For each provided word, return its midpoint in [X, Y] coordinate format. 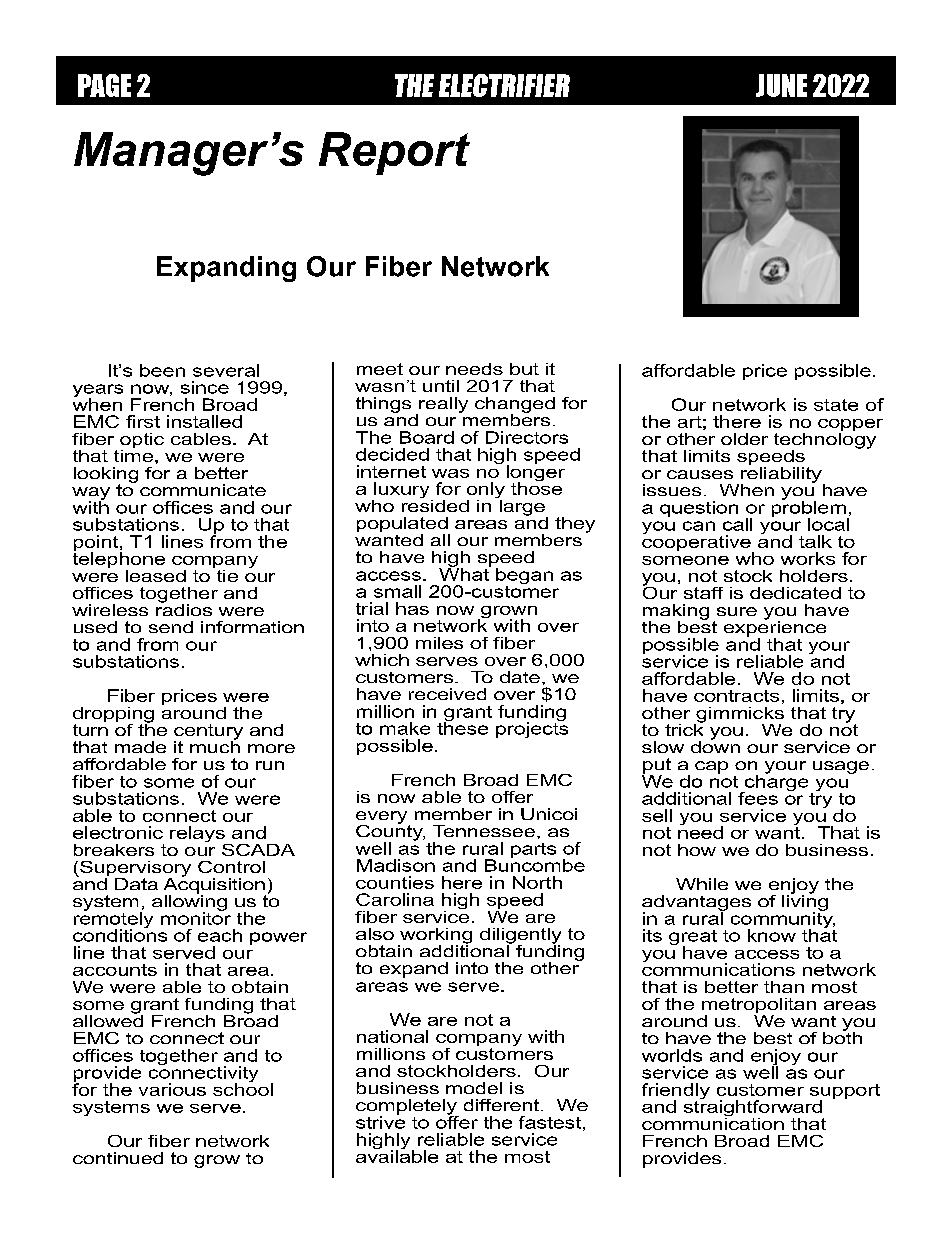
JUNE [781, 85]
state [836, 405]
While [702, 884]
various [172, 1089]
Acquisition [215, 885]
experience [775, 628]
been [162, 370]
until [441, 386]
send [171, 627]
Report [394, 153]
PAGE [104, 85]
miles [439, 643]
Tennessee [484, 831]
